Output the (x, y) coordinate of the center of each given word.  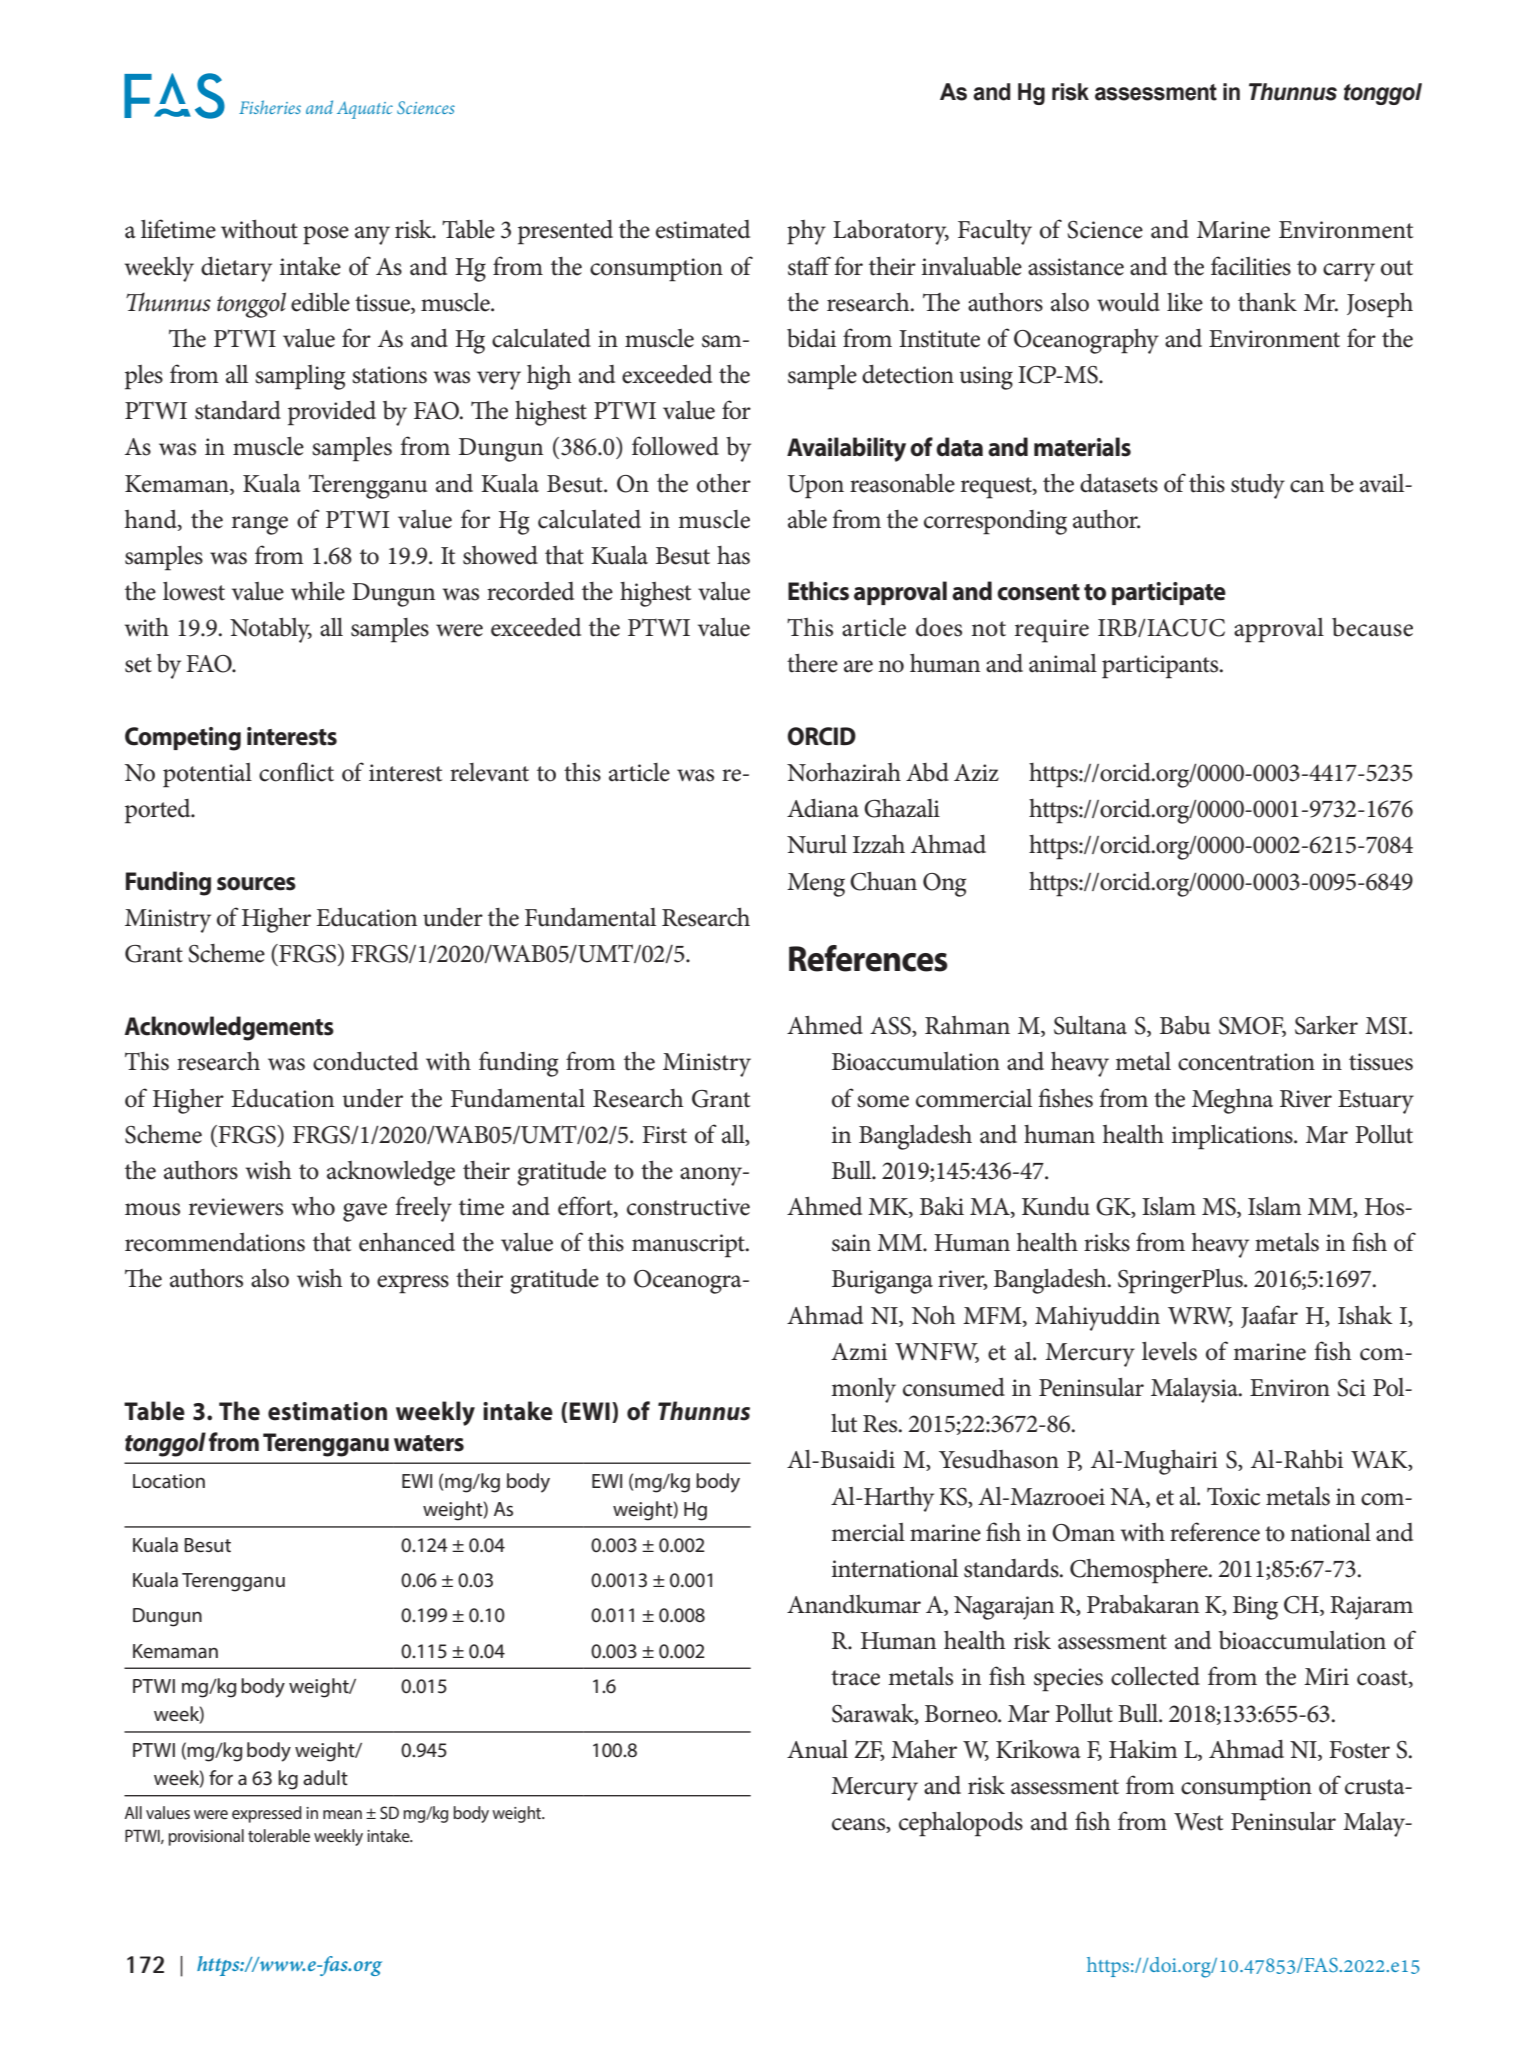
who (313, 1206)
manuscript (689, 1246)
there (812, 663)
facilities (1251, 266)
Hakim (1143, 1749)
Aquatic (365, 110)
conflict (296, 772)
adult (325, 1778)
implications (1233, 1137)
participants (1161, 667)
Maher (924, 1749)
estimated (703, 229)
